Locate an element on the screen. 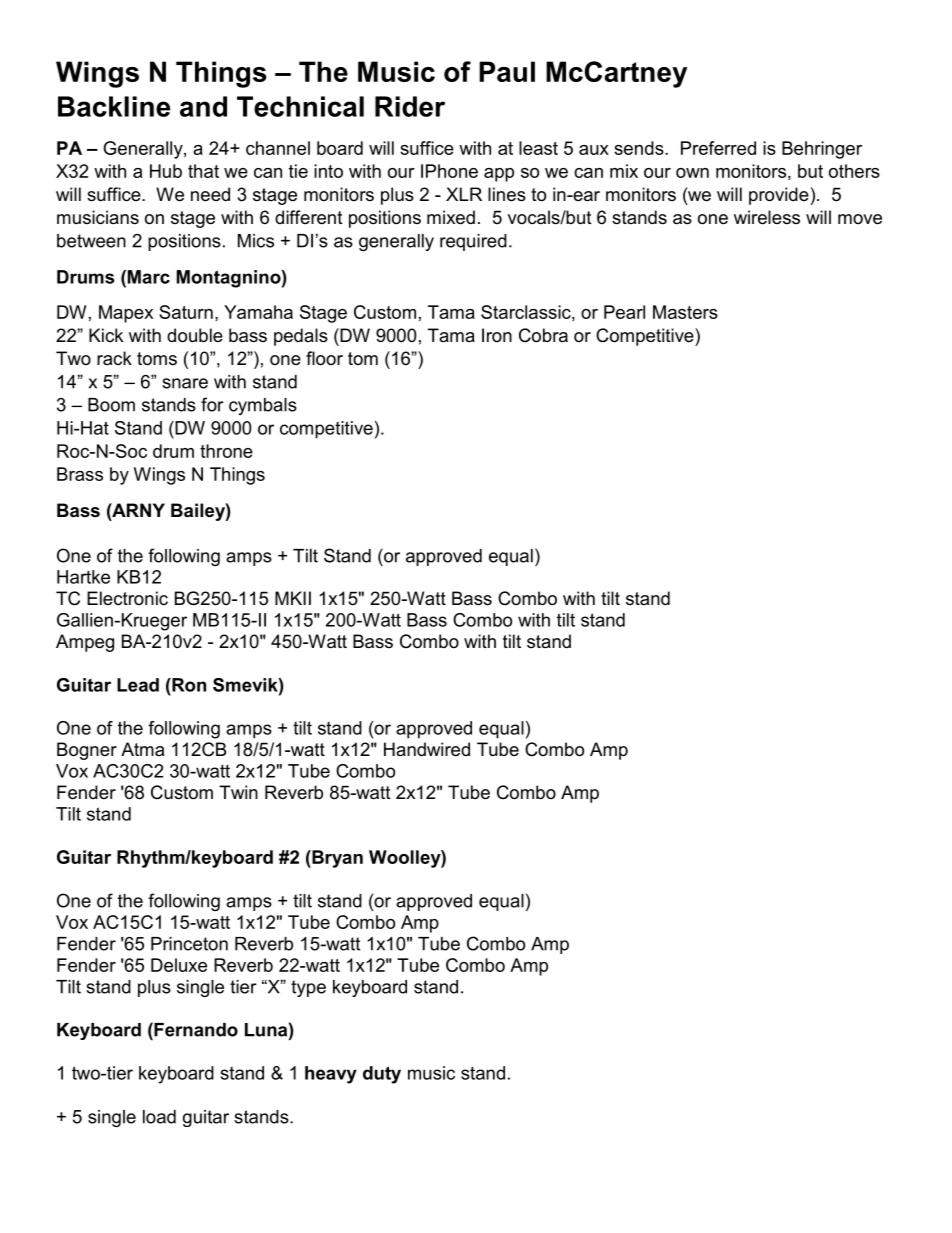  Preferred is located at coordinates (718, 148).
